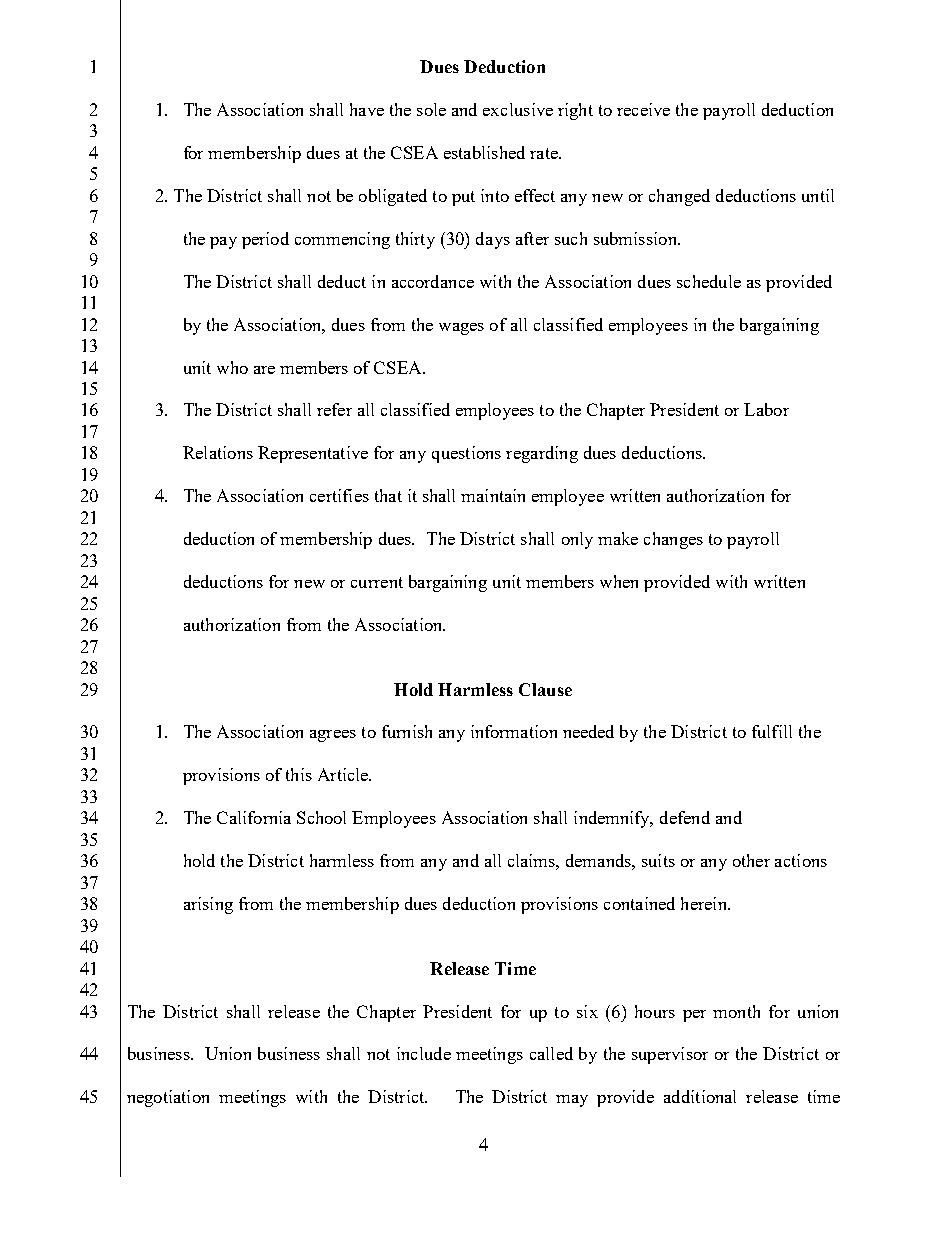 Image resolution: width=952 pixels, height=1233 pixels. What do you see at coordinates (700, 1096) in the document?
I see `additional` at bounding box center [700, 1096].
